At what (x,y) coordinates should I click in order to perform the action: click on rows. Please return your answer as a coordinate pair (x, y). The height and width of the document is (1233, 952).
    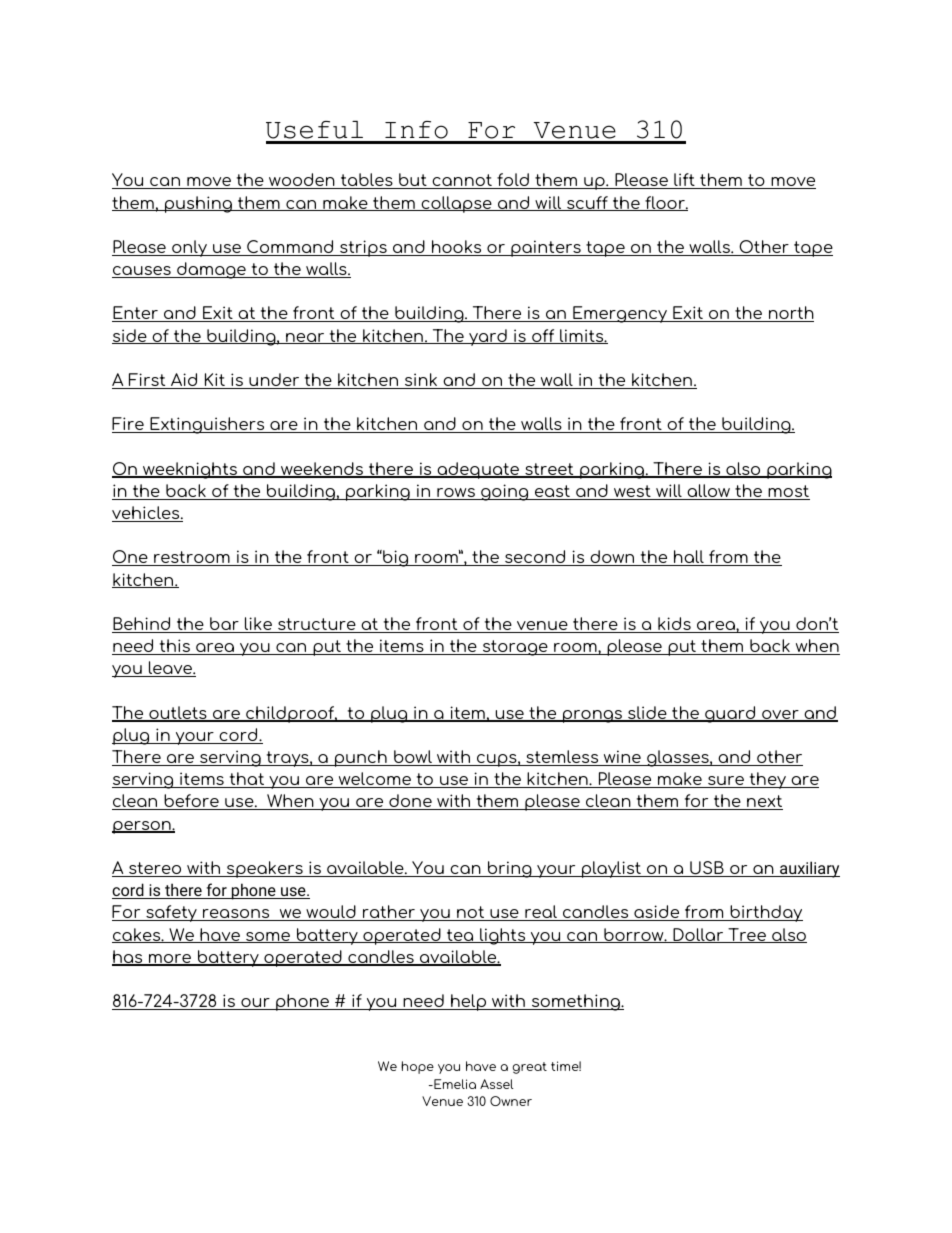
    Looking at the image, I should click on (456, 494).
